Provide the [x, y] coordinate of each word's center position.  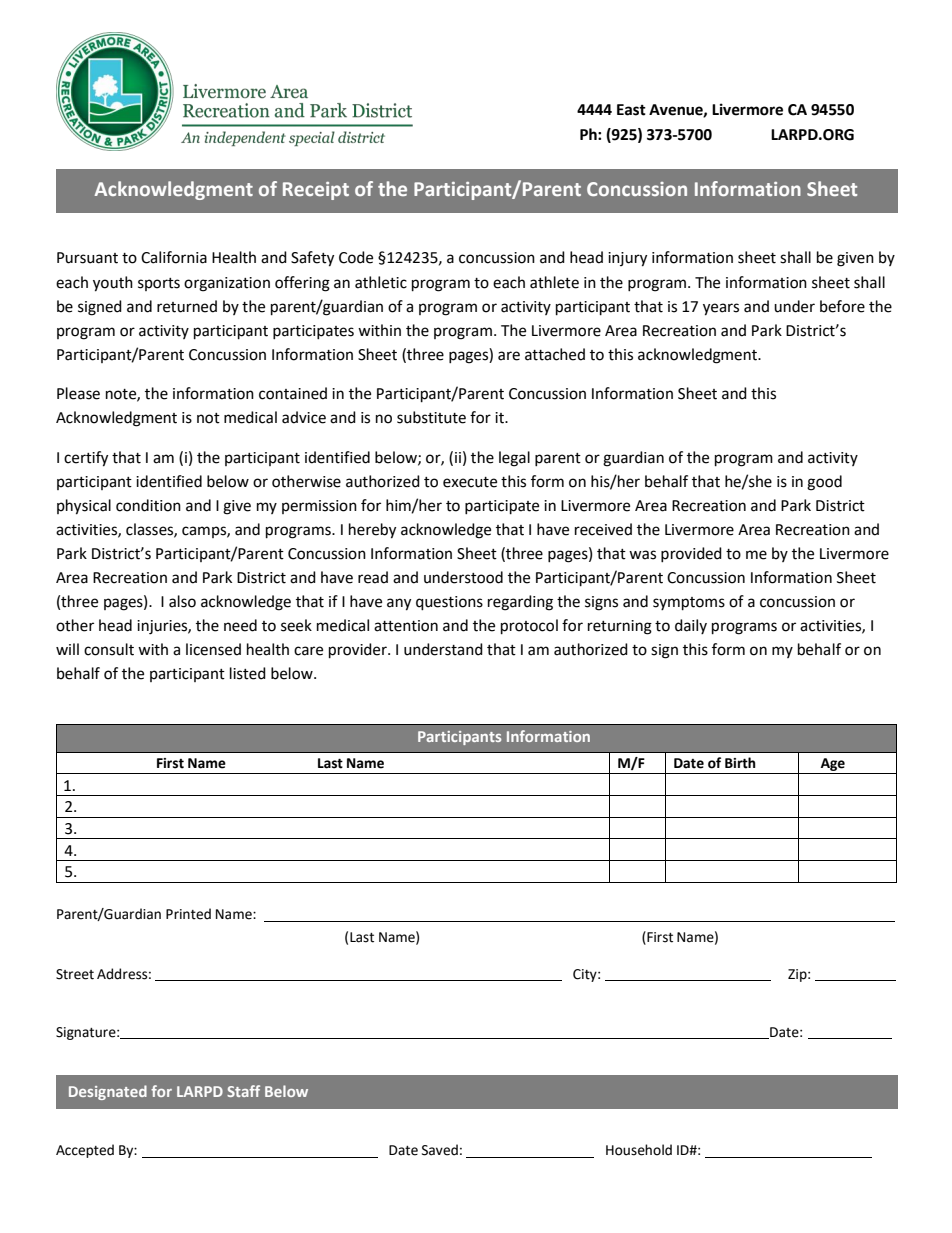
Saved [440, 1150]
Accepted [85, 1151]
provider [359, 651]
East [631, 110]
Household [639, 1150]
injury [627, 259]
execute [470, 482]
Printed [188, 914]
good [824, 483]
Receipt [316, 191]
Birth [740, 763]
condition [148, 505]
